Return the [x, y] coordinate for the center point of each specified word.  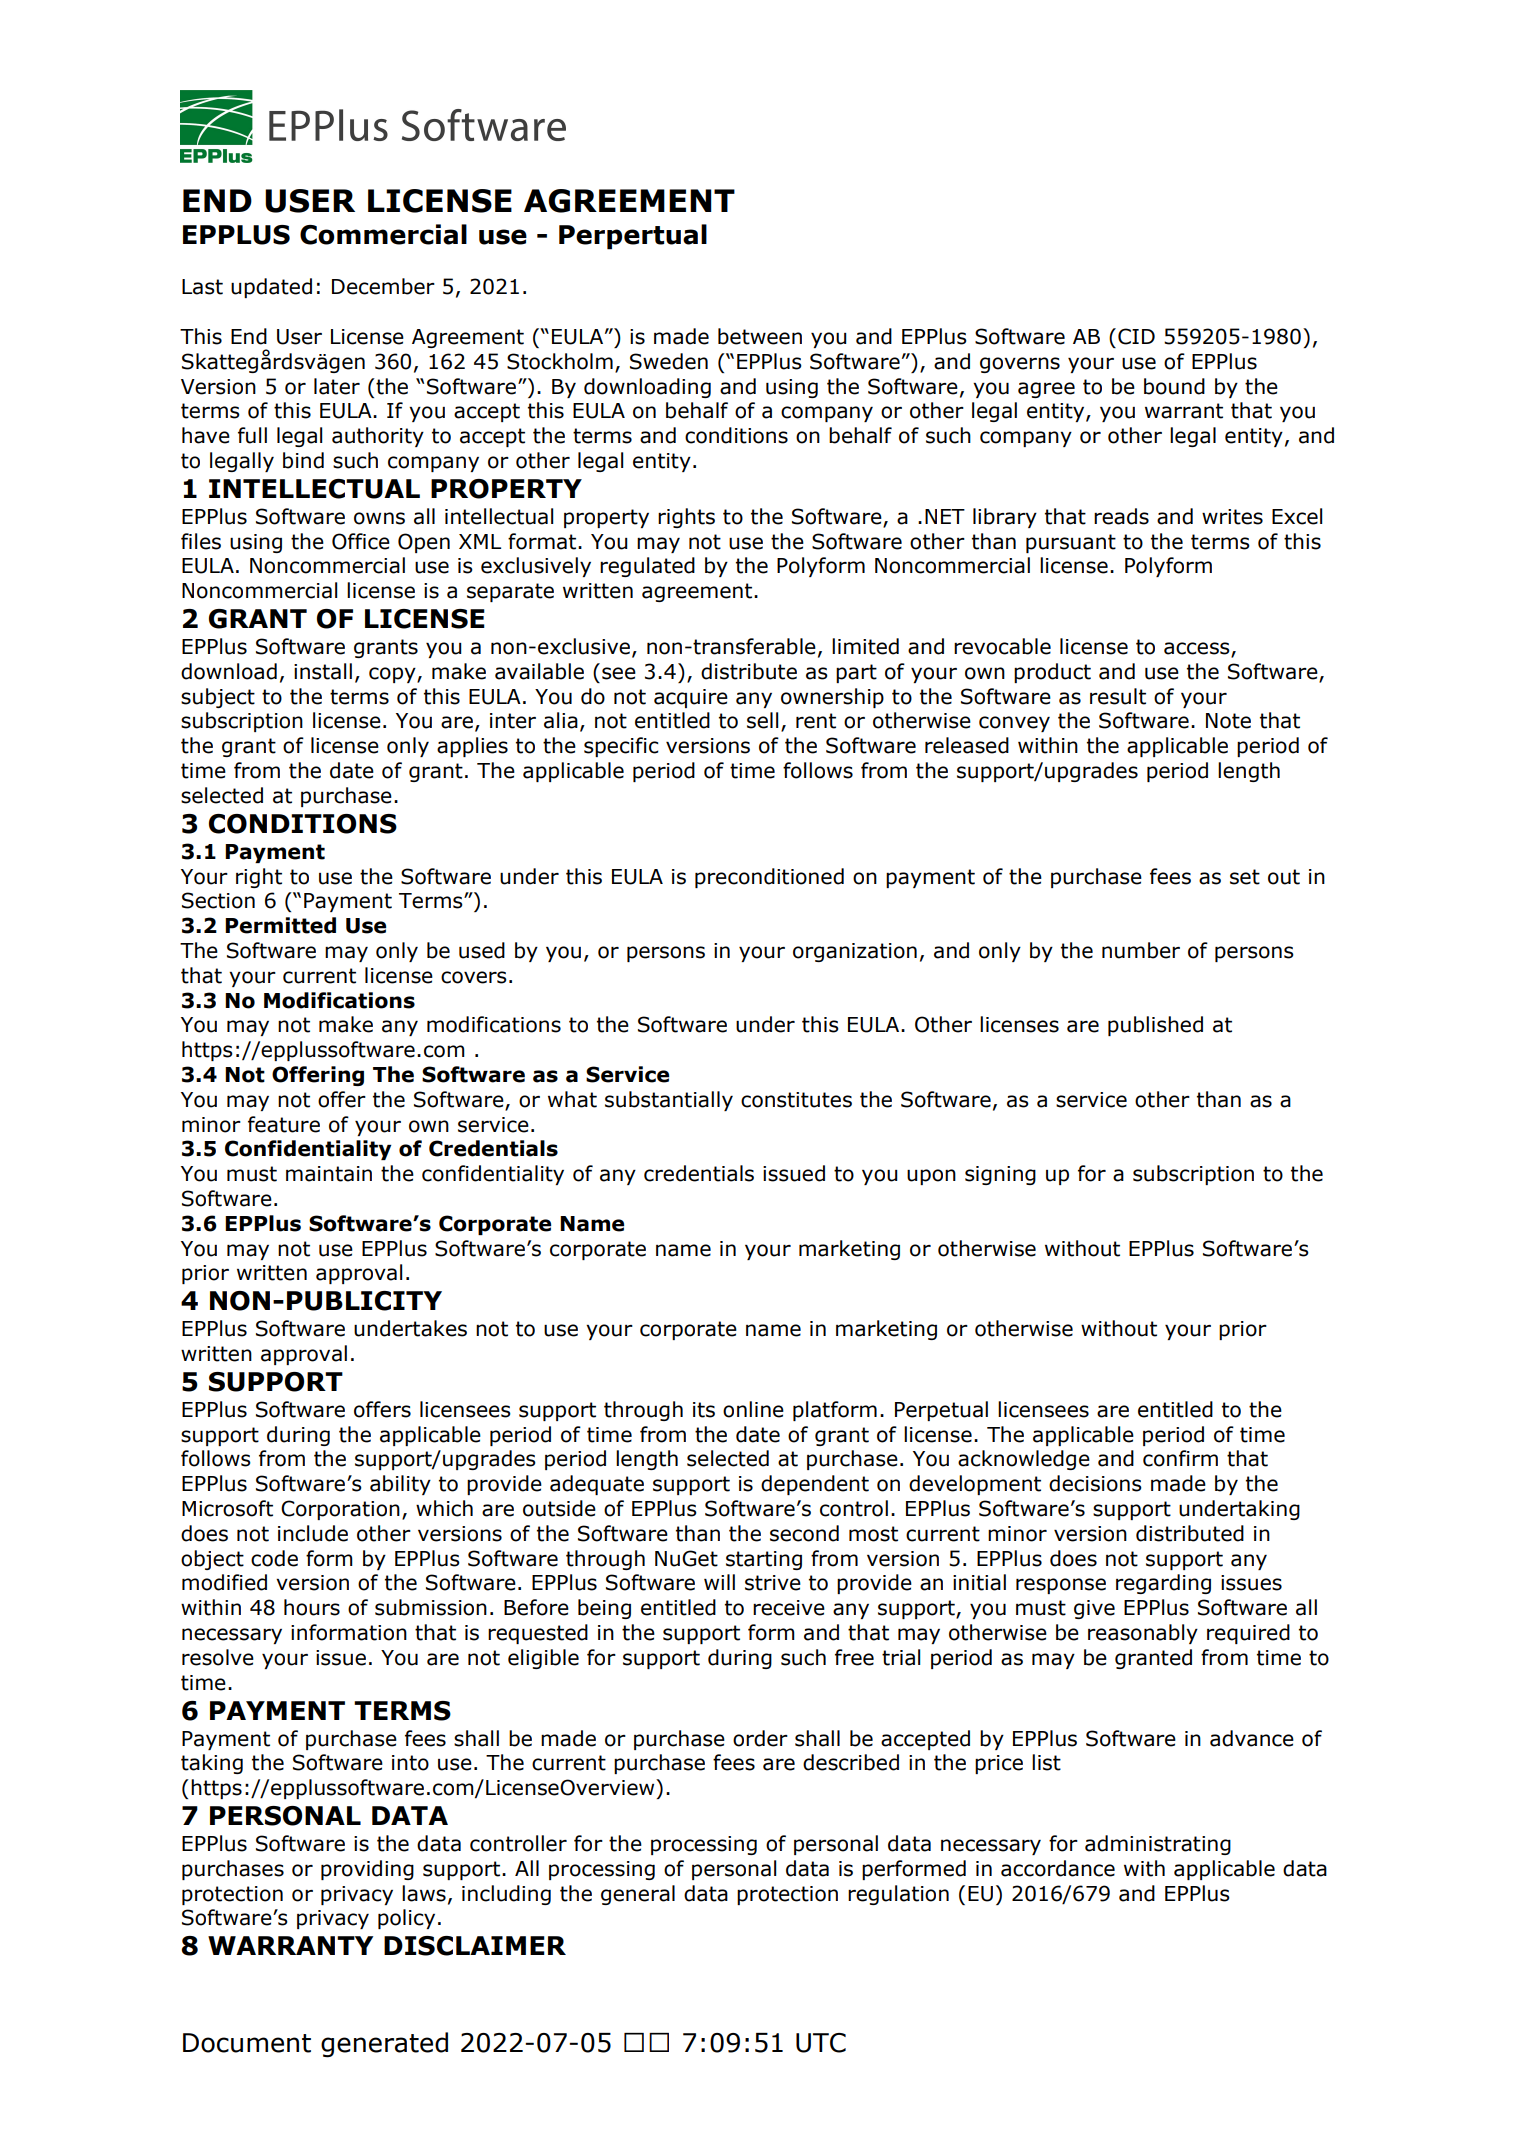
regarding [1163, 1584]
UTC [821, 2043]
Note [1228, 721]
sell [762, 720]
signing [1000, 1175]
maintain [329, 1174]
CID [1136, 336]
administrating [1158, 1845]
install [323, 671]
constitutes [796, 1100]
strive [773, 1583]
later [337, 386]
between [760, 336]
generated [384, 2045]
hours [312, 1607]
